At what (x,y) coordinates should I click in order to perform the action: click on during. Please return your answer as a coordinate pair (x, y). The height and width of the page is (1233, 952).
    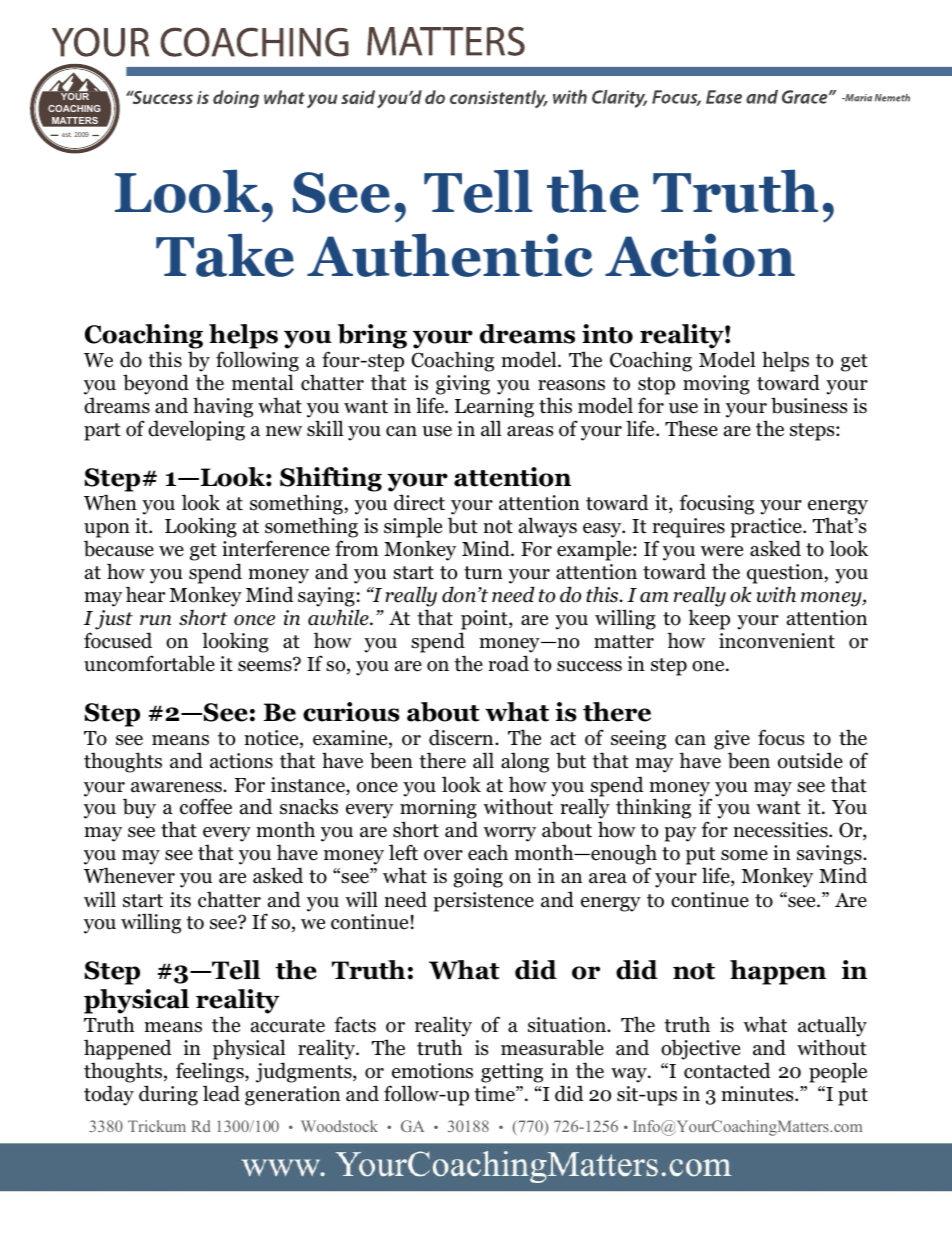
    Looking at the image, I should click on (168, 1095).
